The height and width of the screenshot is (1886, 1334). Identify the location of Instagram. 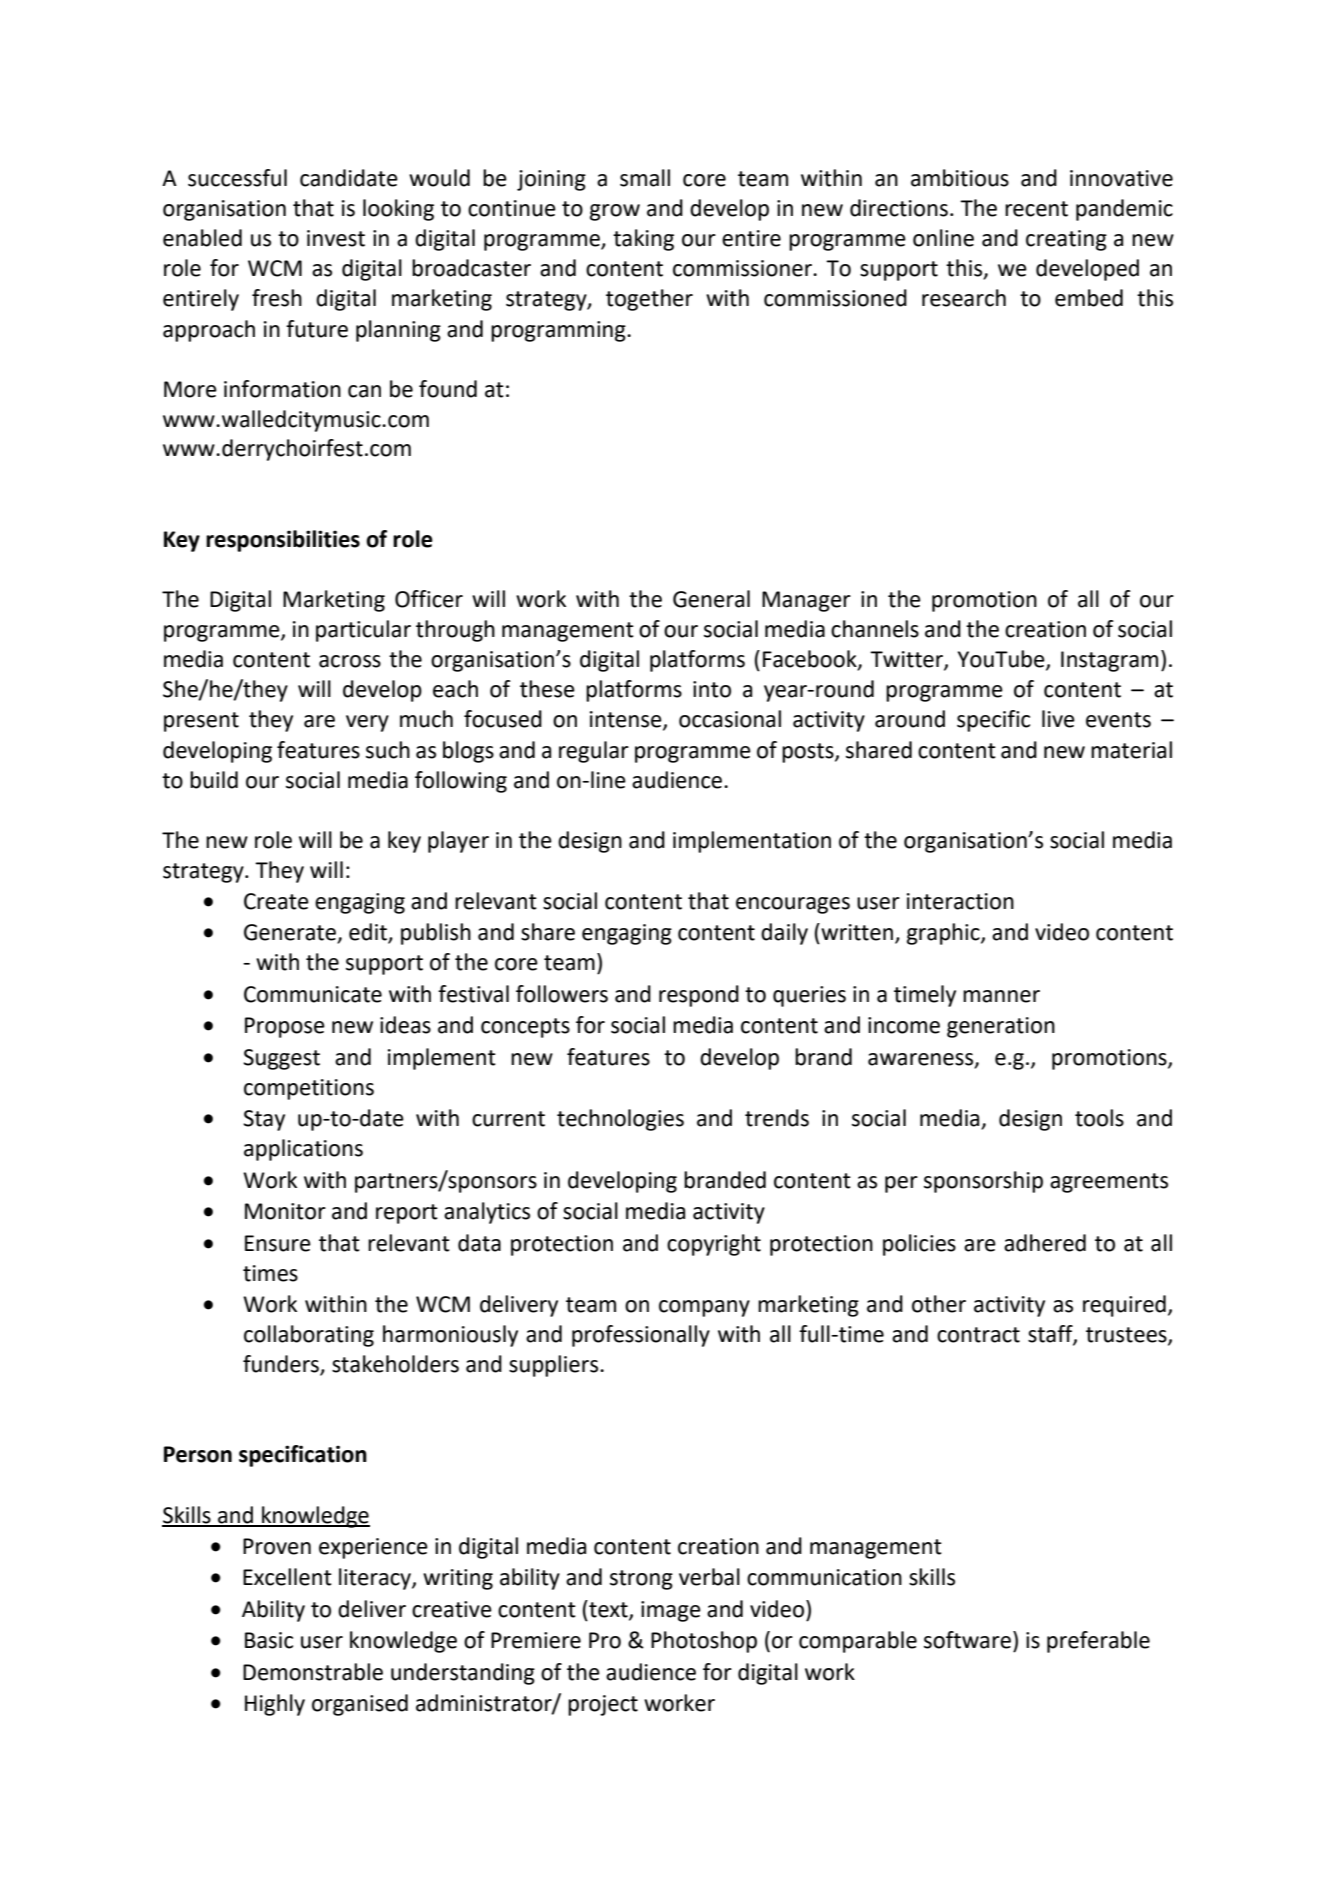
(1109, 661).
